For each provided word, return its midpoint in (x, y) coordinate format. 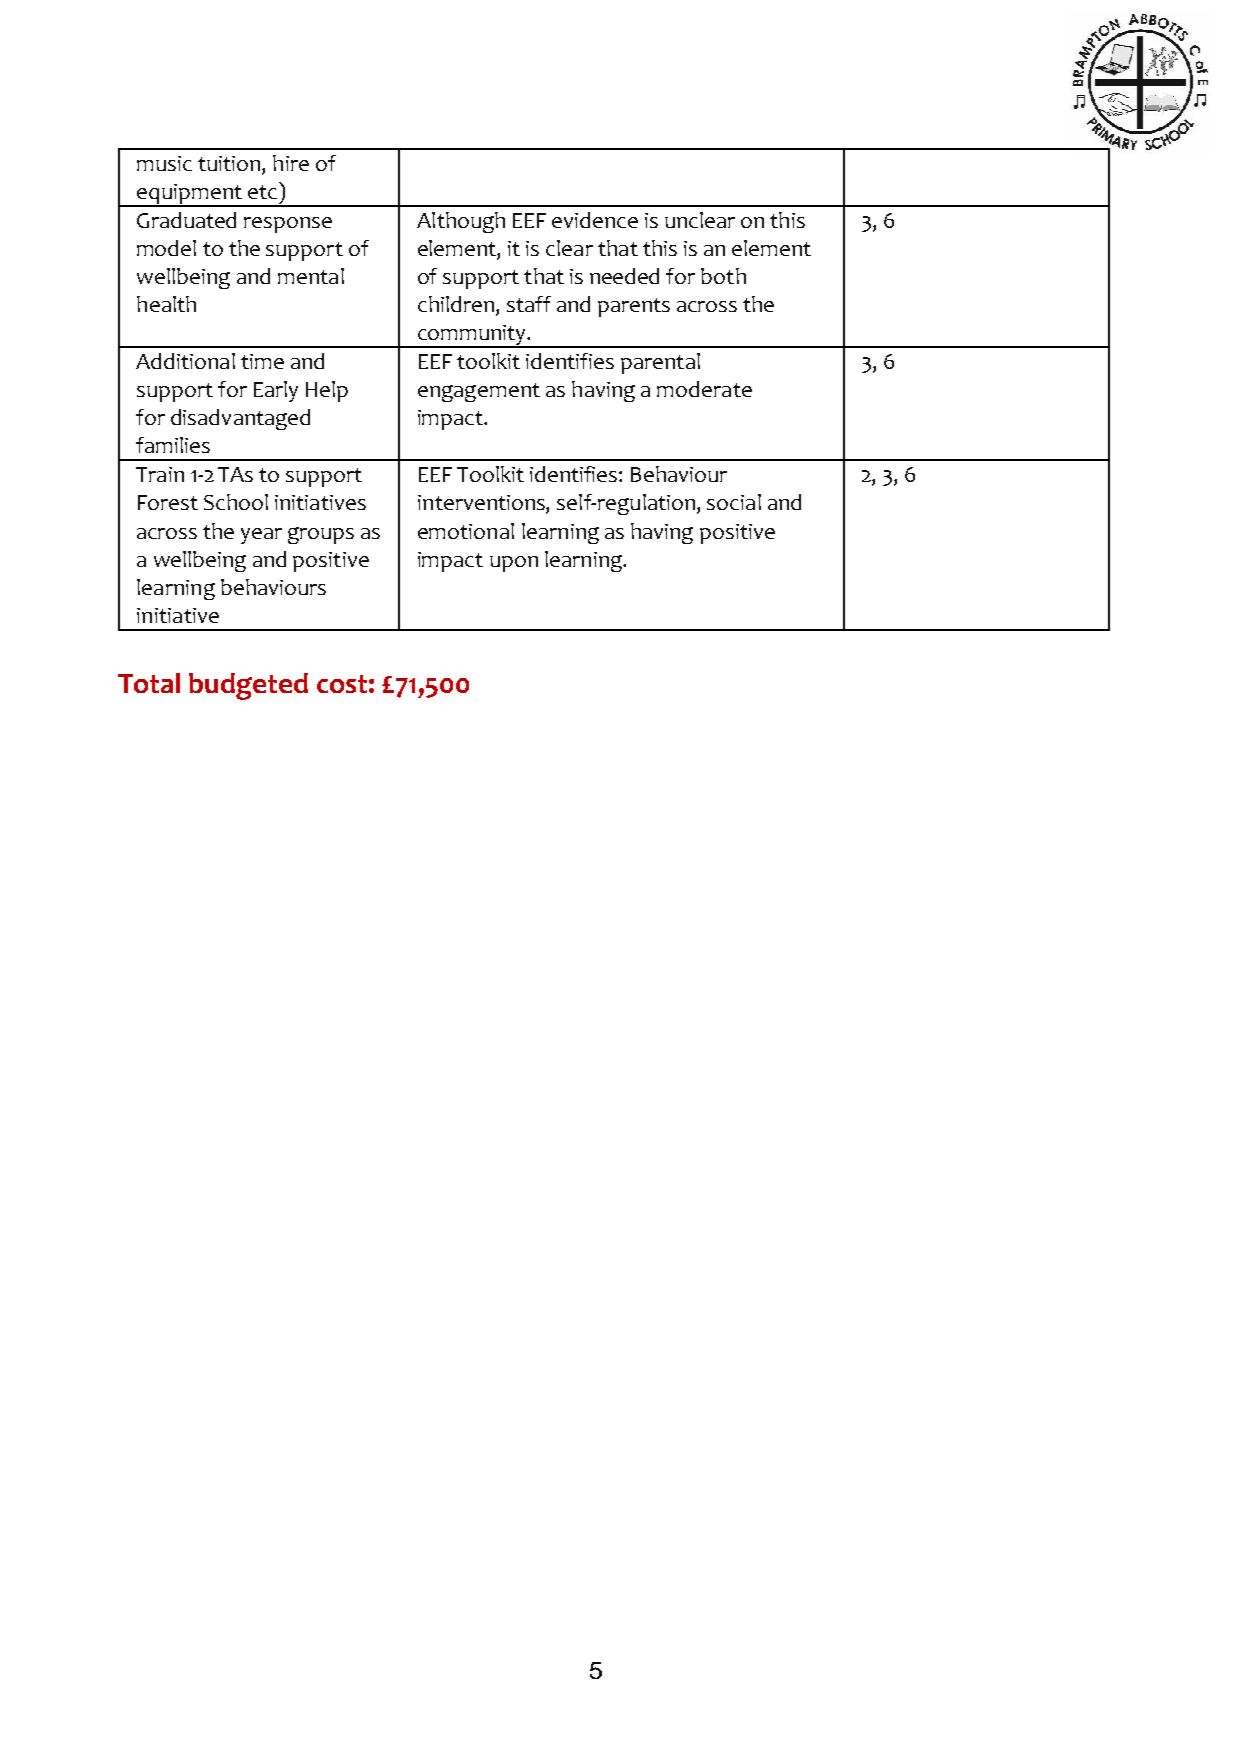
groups (321, 535)
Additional (185, 361)
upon (514, 564)
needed (624, 276)
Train (160, 474)
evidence (595, 220)
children (456, 304)
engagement (479, 392)
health (166, 304)
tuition (230, 165)
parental (660, 363)
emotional (466, 531)
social (734, 502)
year (261, 536)
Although (461, 222)
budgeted (248, 686)
